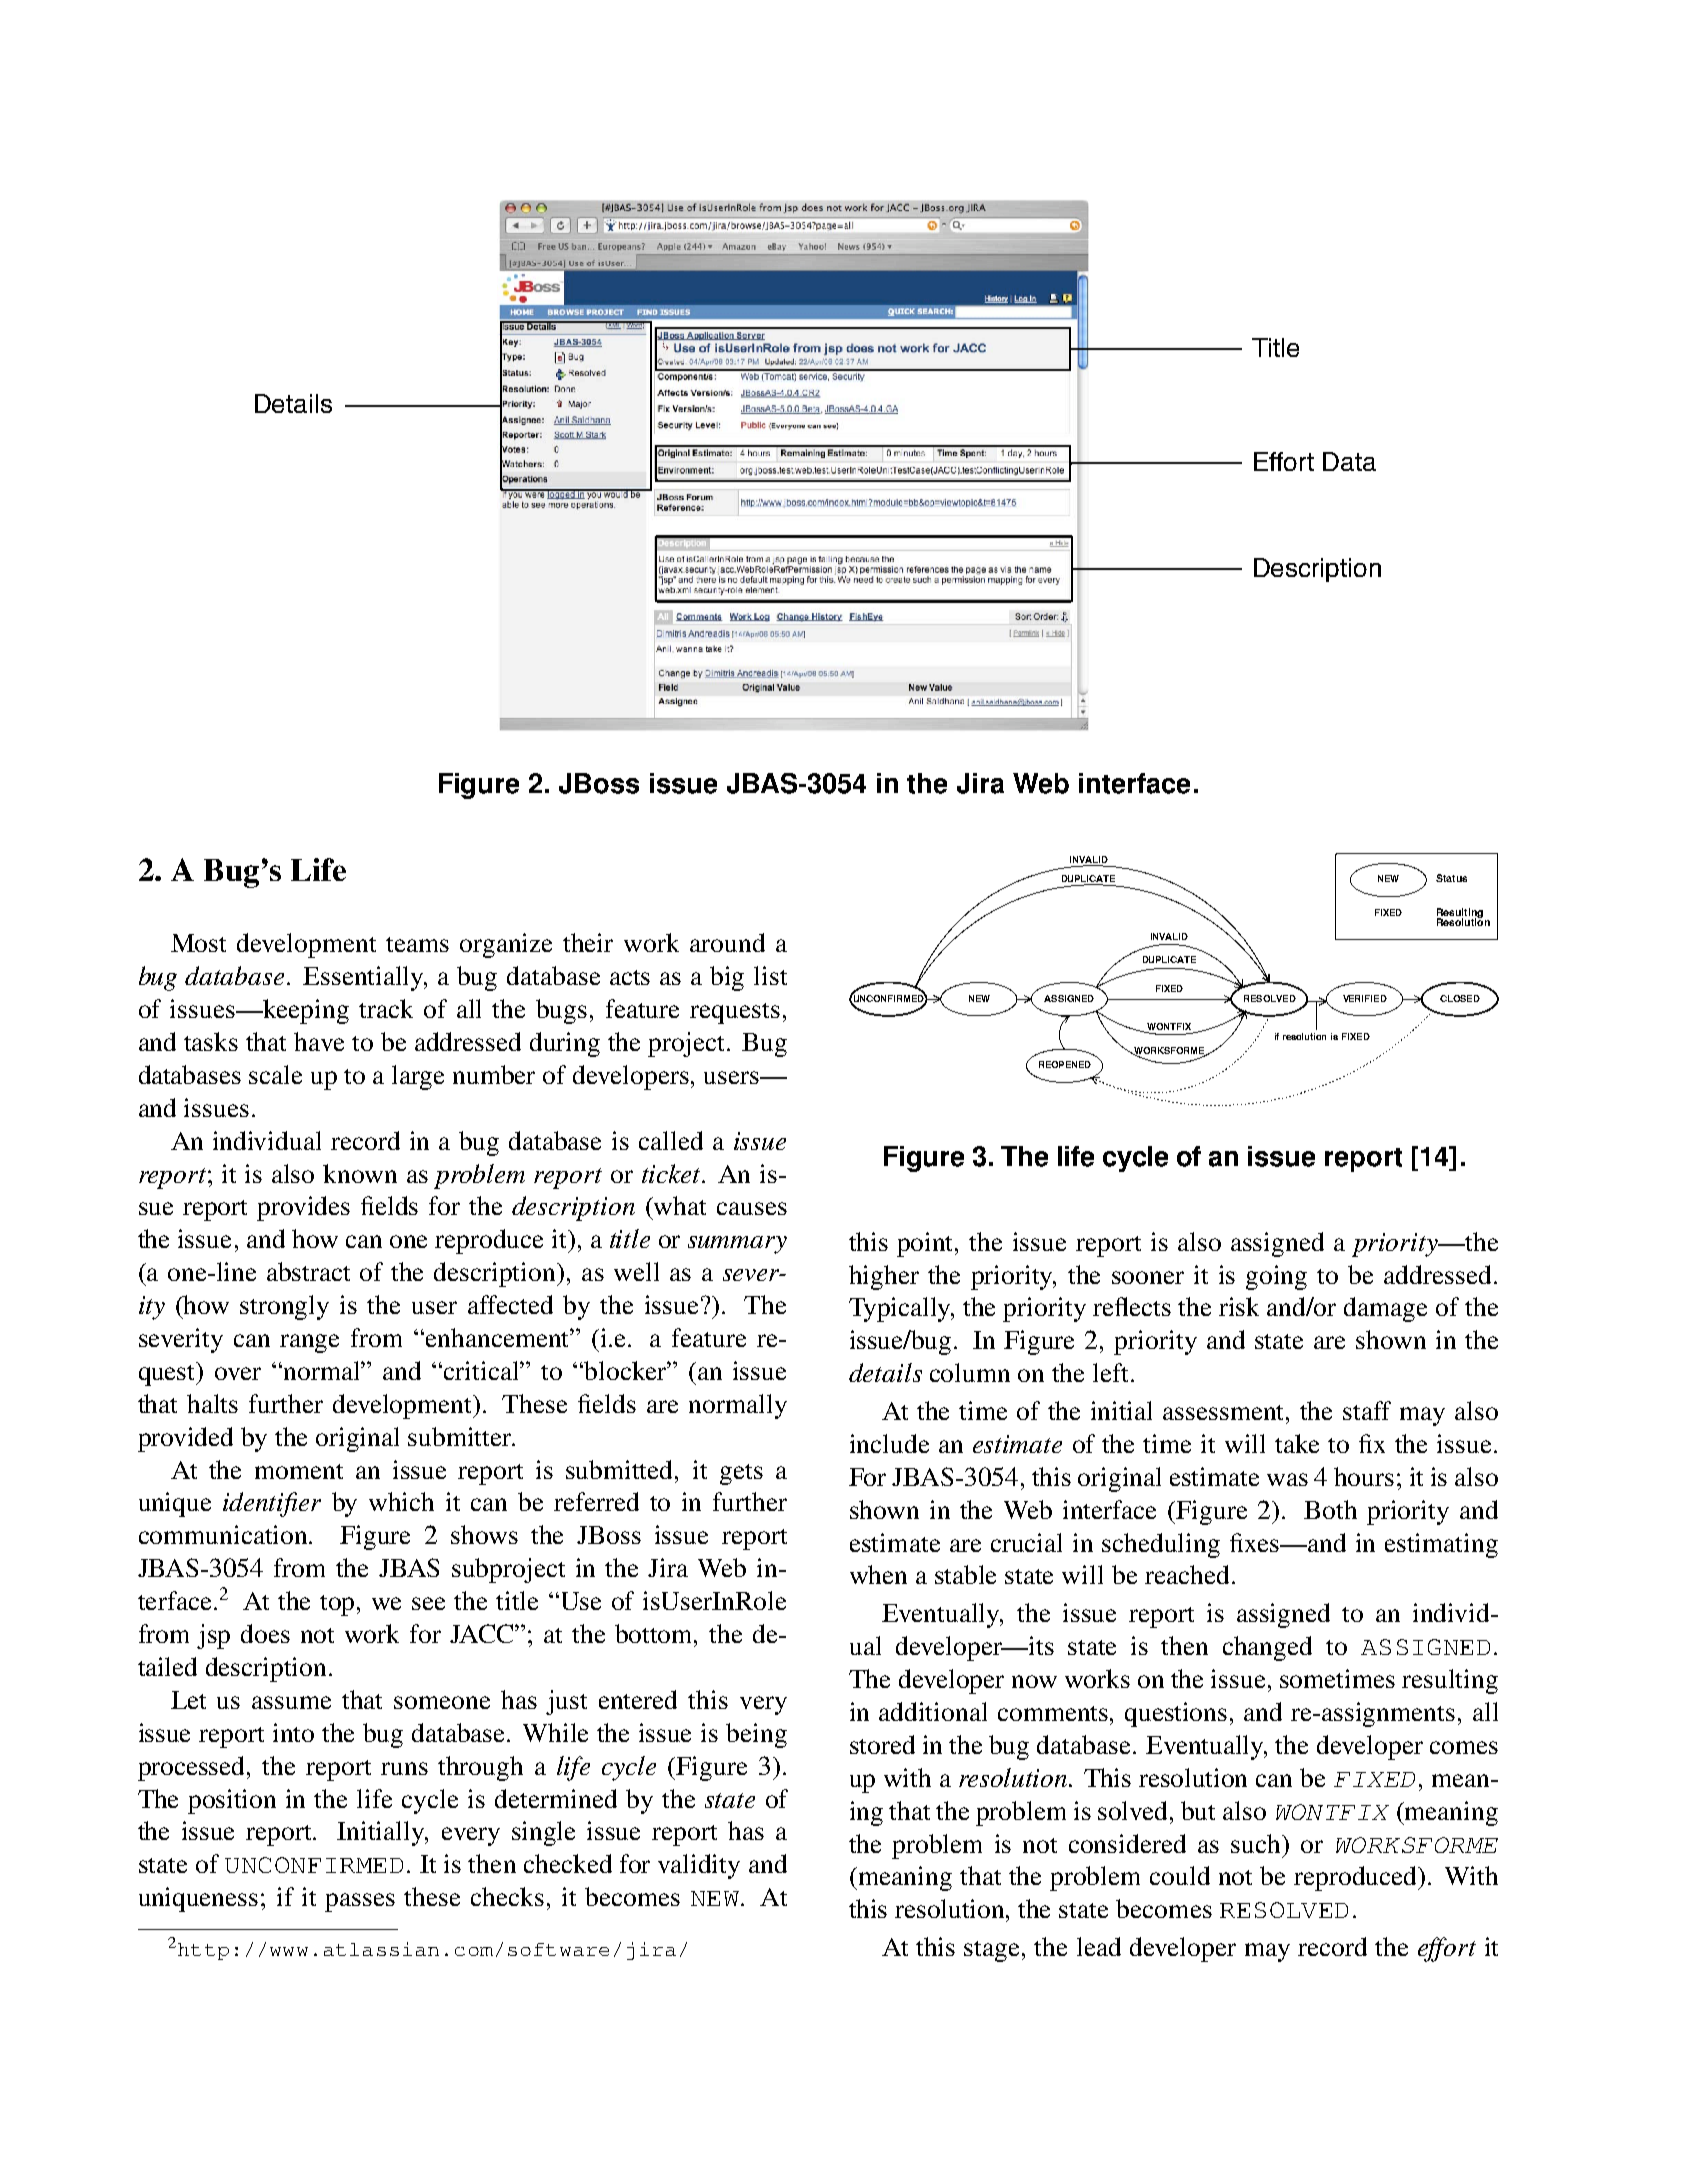  Describe the element at coordinates (933, 1711) in the page. I see `additional` at that location.
